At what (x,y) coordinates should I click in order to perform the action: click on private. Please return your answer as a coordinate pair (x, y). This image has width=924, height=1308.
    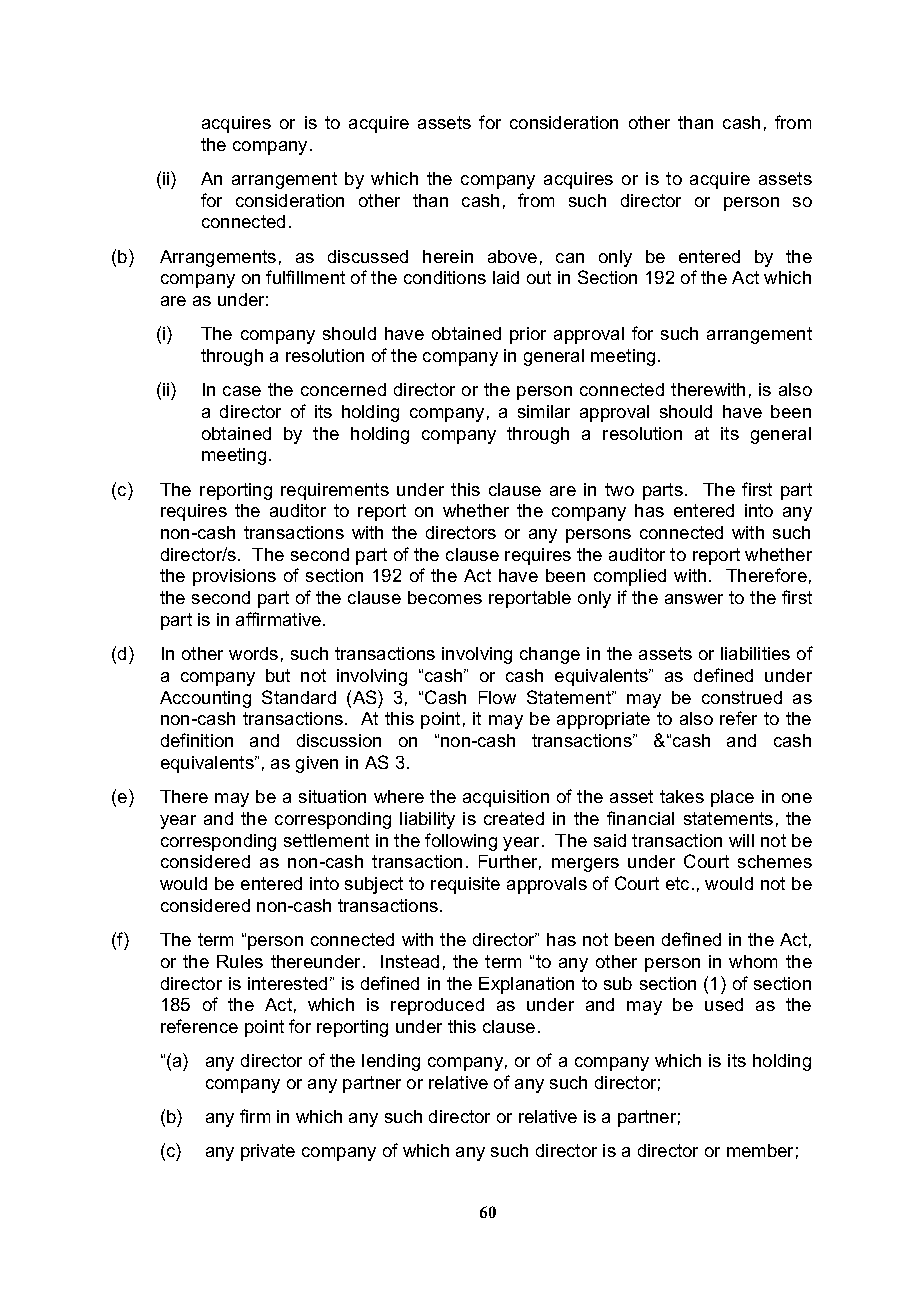
    Looking at the image, I should click on (268, 1152).
